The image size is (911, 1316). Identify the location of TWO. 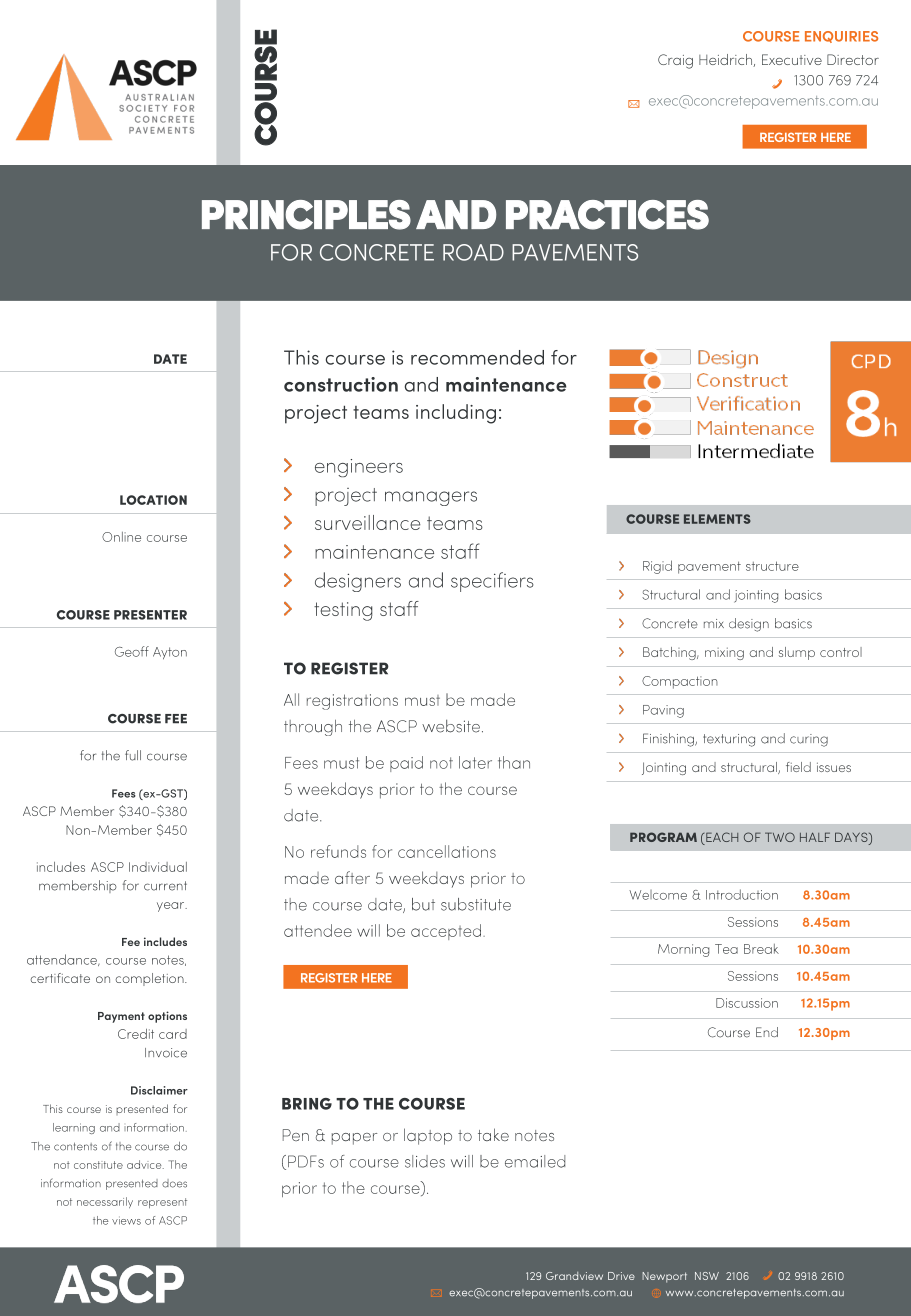
(780, 837).
